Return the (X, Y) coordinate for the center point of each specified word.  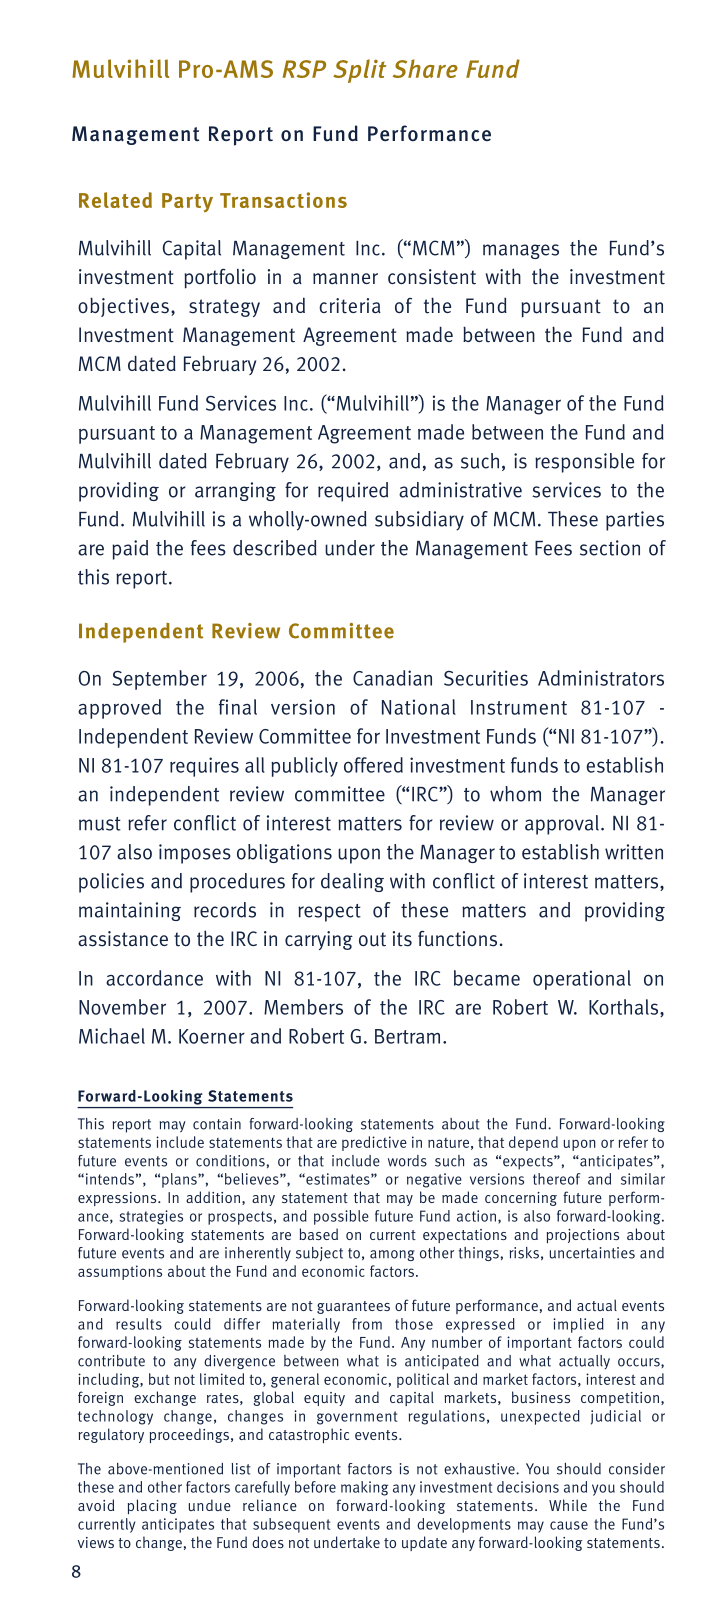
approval (562, 825)
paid (130, 550)
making (364, 1488)
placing (152, 1506)
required (353, 492)
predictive (374, 1143)
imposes (195, 854)
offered (373, 765)
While (568, 1505)
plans (180, 1180)
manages (521, 251)
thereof (556, 1179)
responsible (584, 463)
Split (360, 71)
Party (187, 202)
